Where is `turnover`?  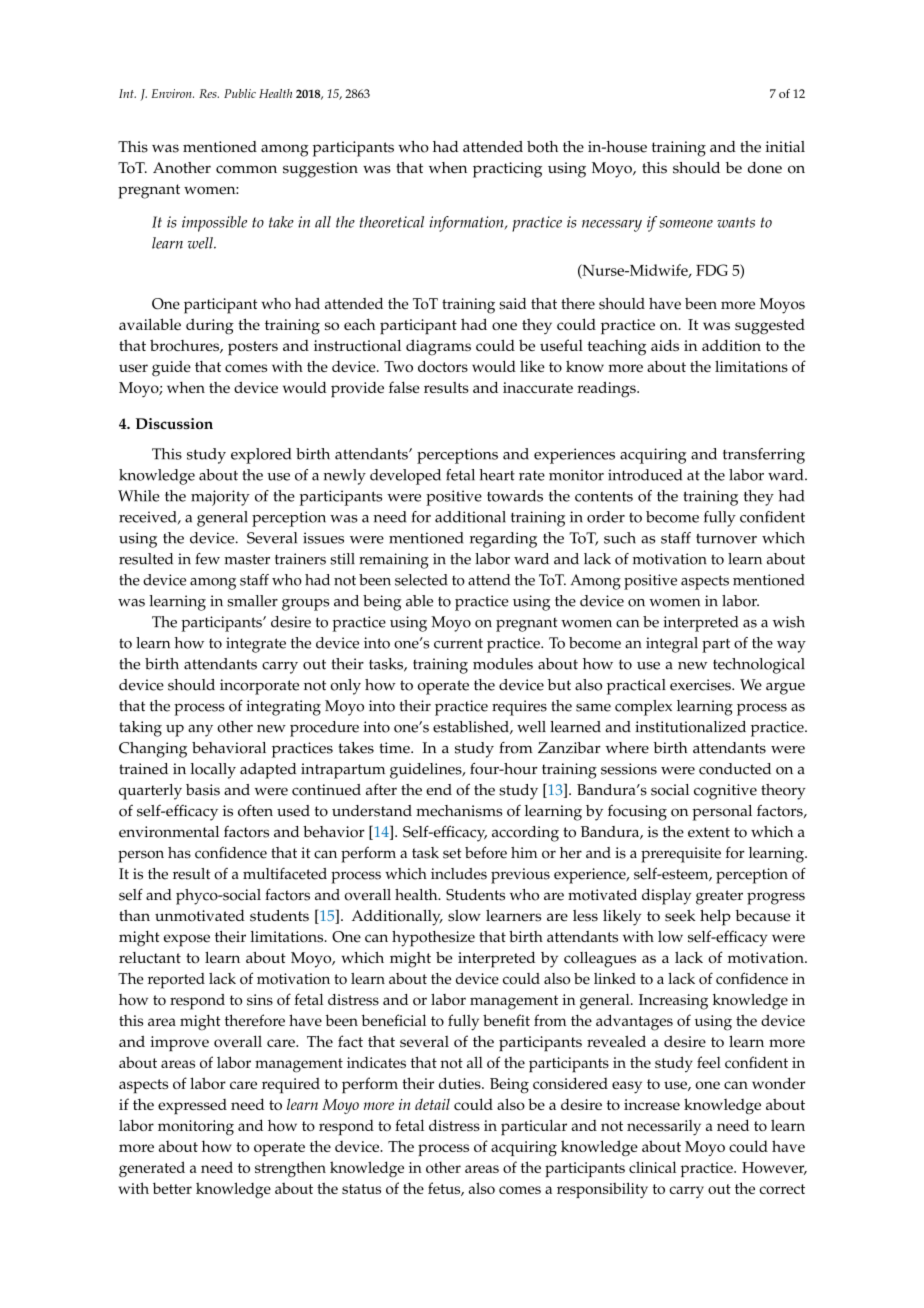 turnover is located at coordinates (726, 538).
